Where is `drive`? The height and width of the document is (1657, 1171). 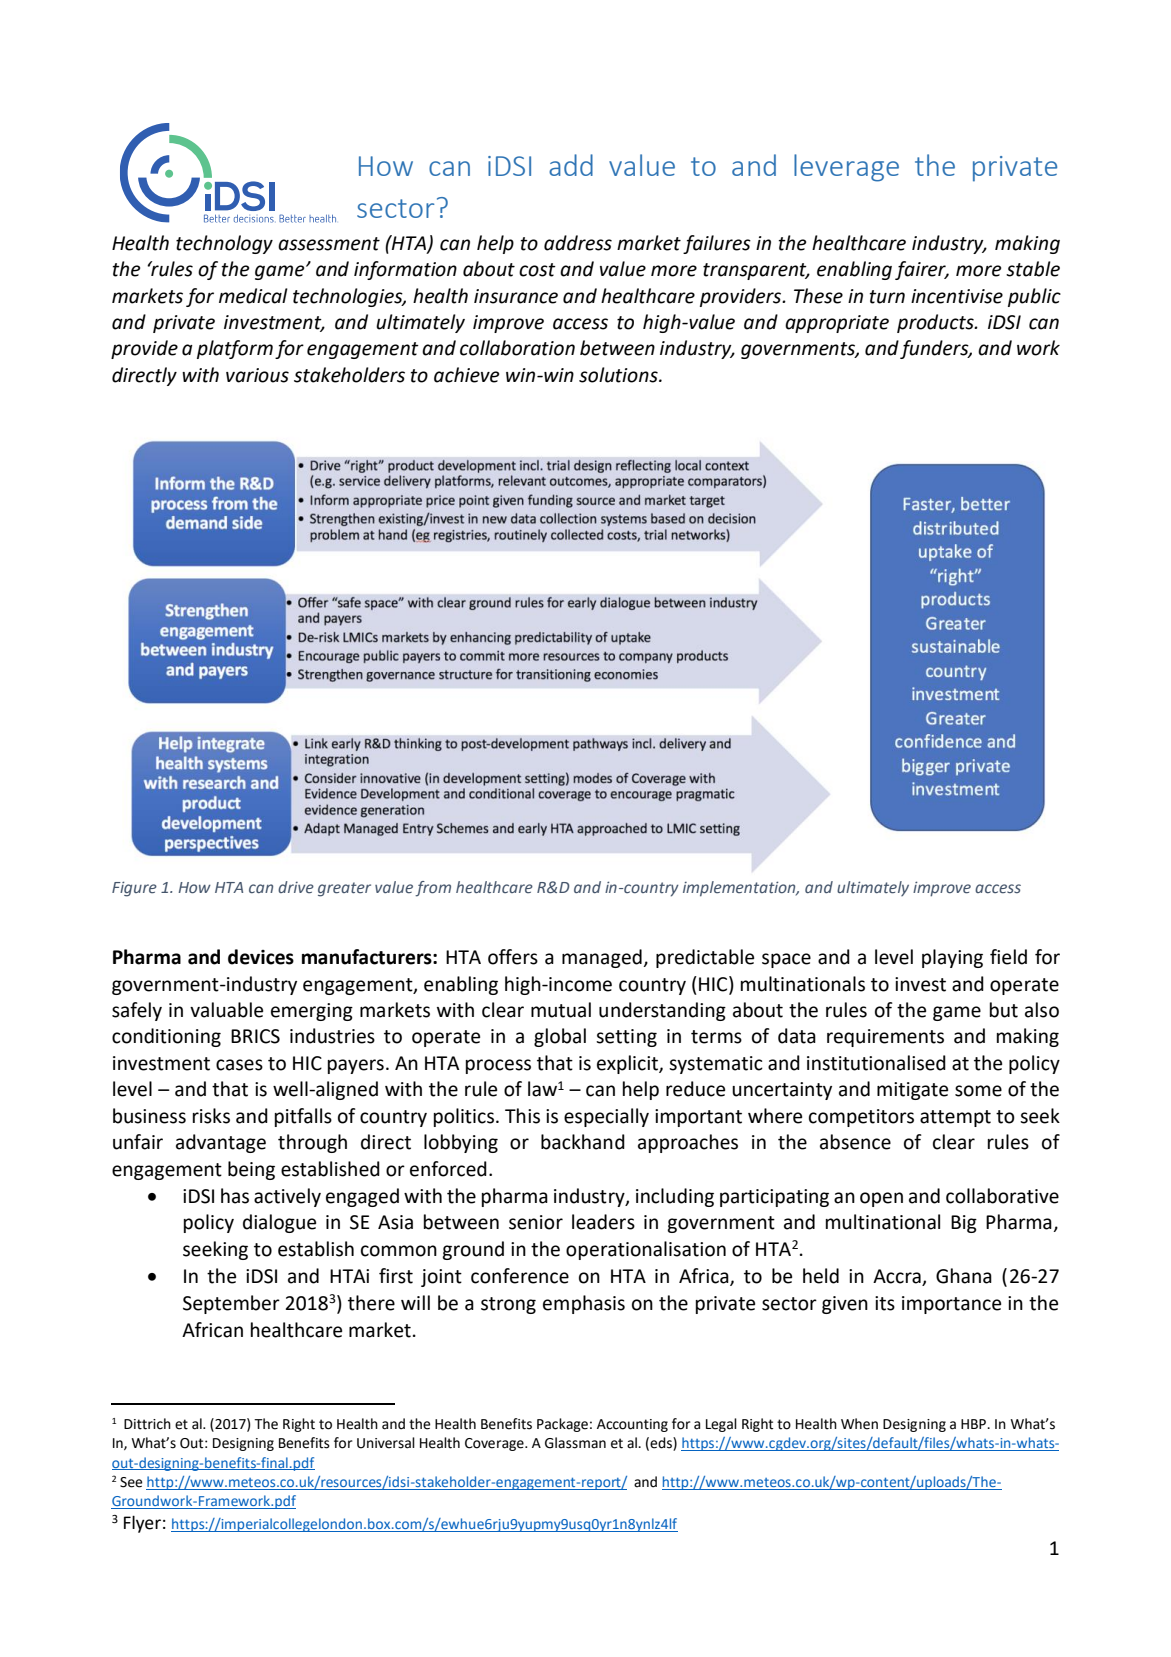
drive is located at coordinates (296, 887).
